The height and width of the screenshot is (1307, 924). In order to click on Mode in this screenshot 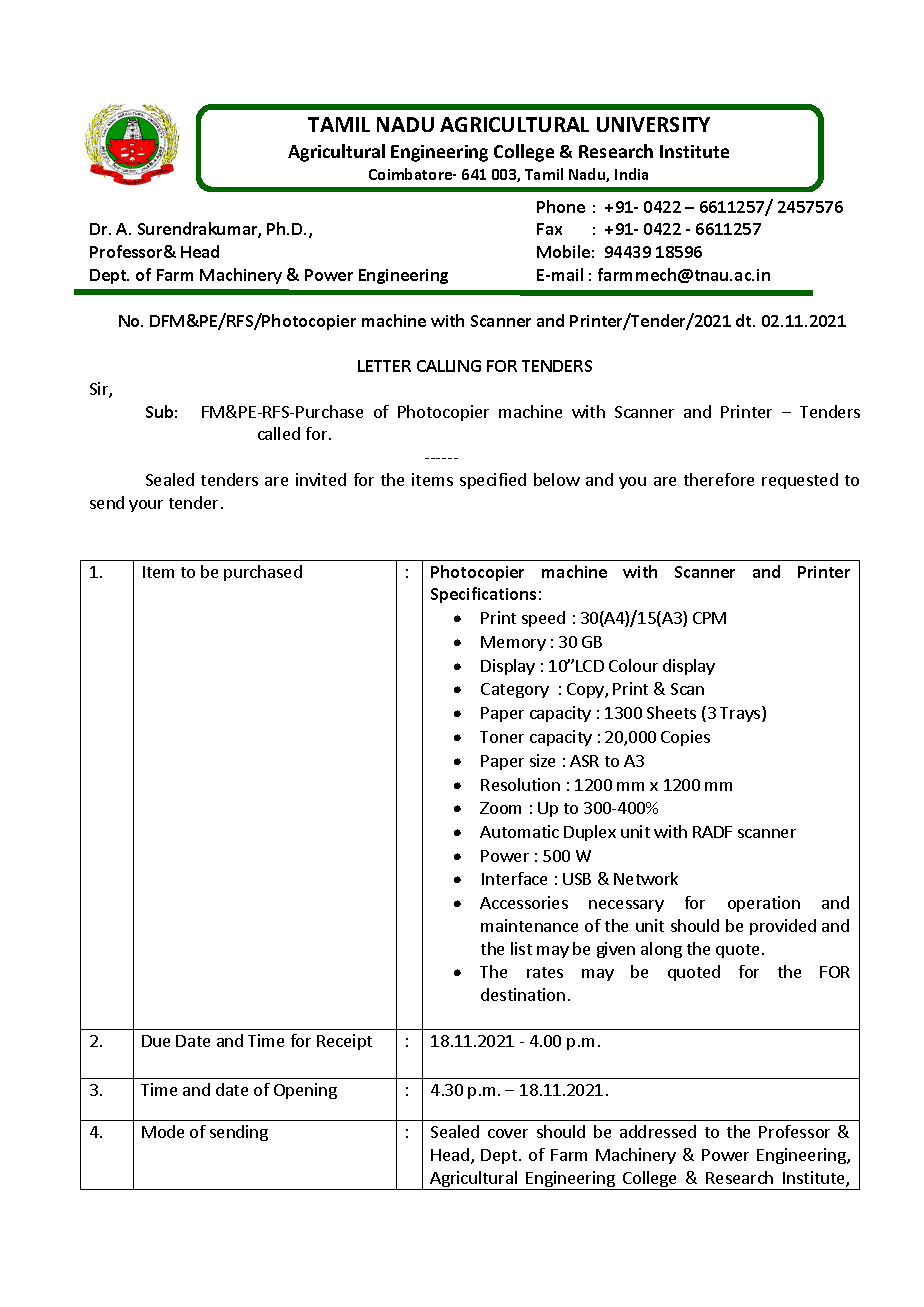, I will do `click(163, 1131)`.
